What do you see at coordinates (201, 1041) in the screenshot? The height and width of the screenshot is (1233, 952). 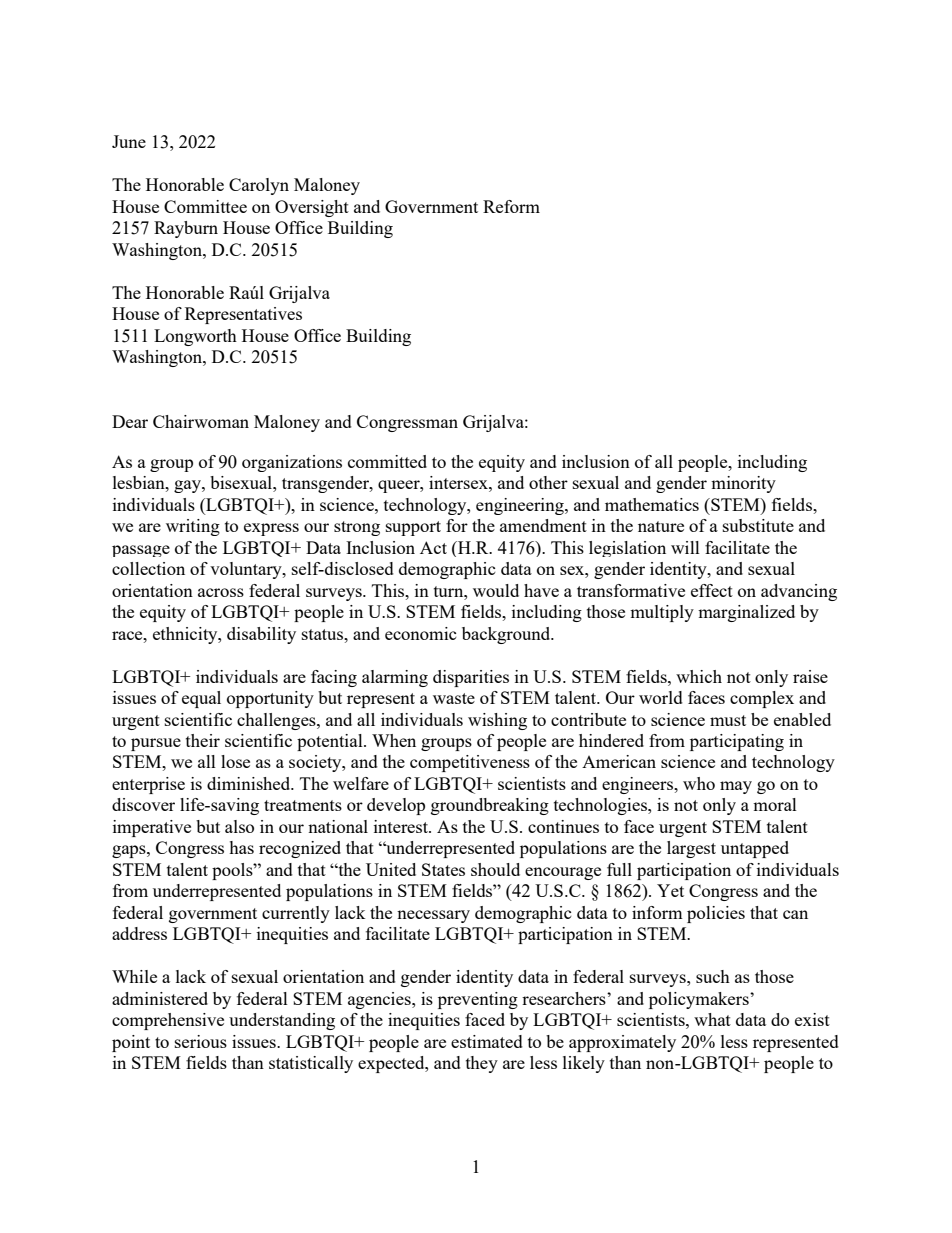 I see `serious` at bounding box center [201, 1041].
